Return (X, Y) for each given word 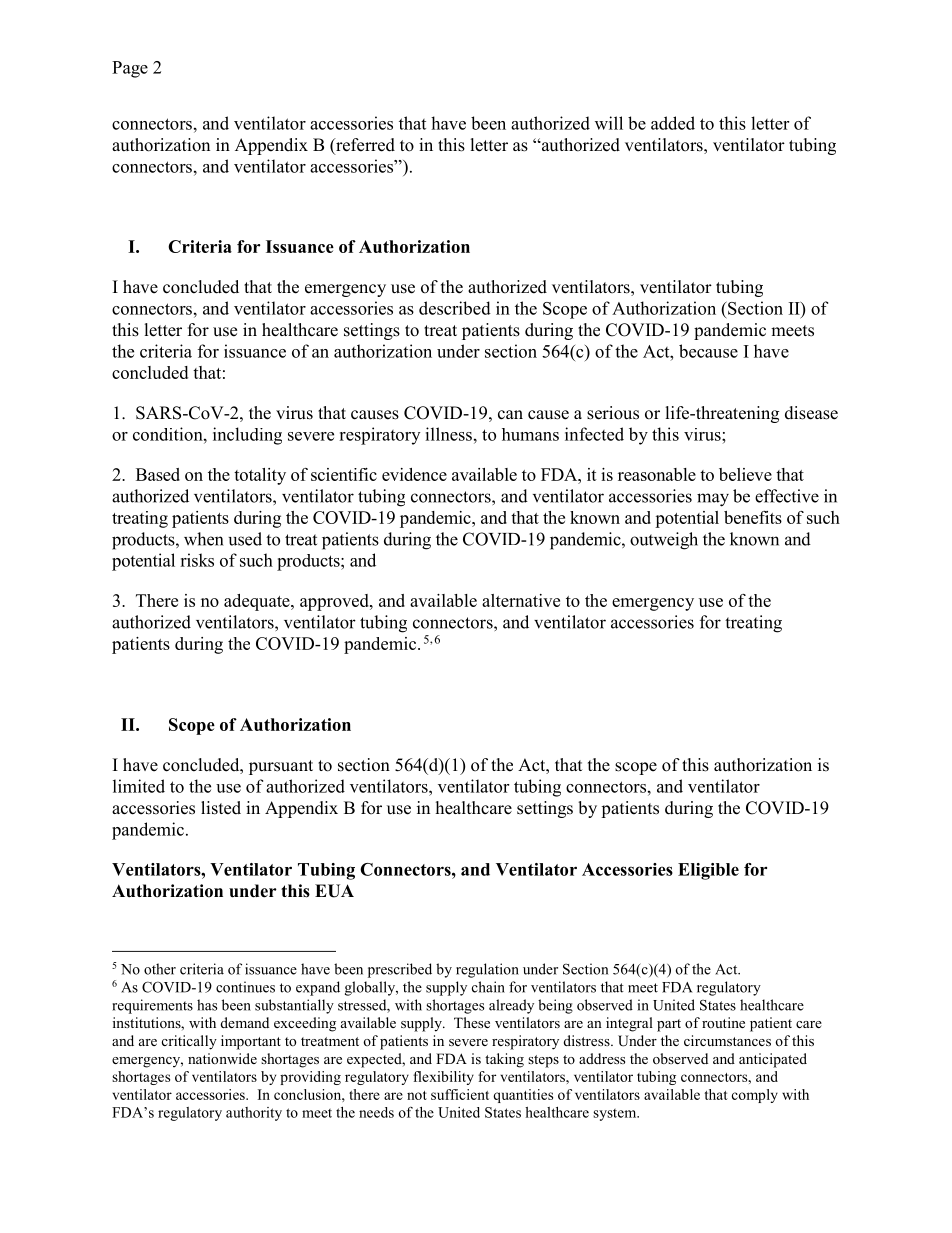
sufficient (460, 1094)
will (609, 123)
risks (197, 560)
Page (130, 69)
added (673, 123)
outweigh (664, 541)
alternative (521, 600)
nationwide (222, 1058)
